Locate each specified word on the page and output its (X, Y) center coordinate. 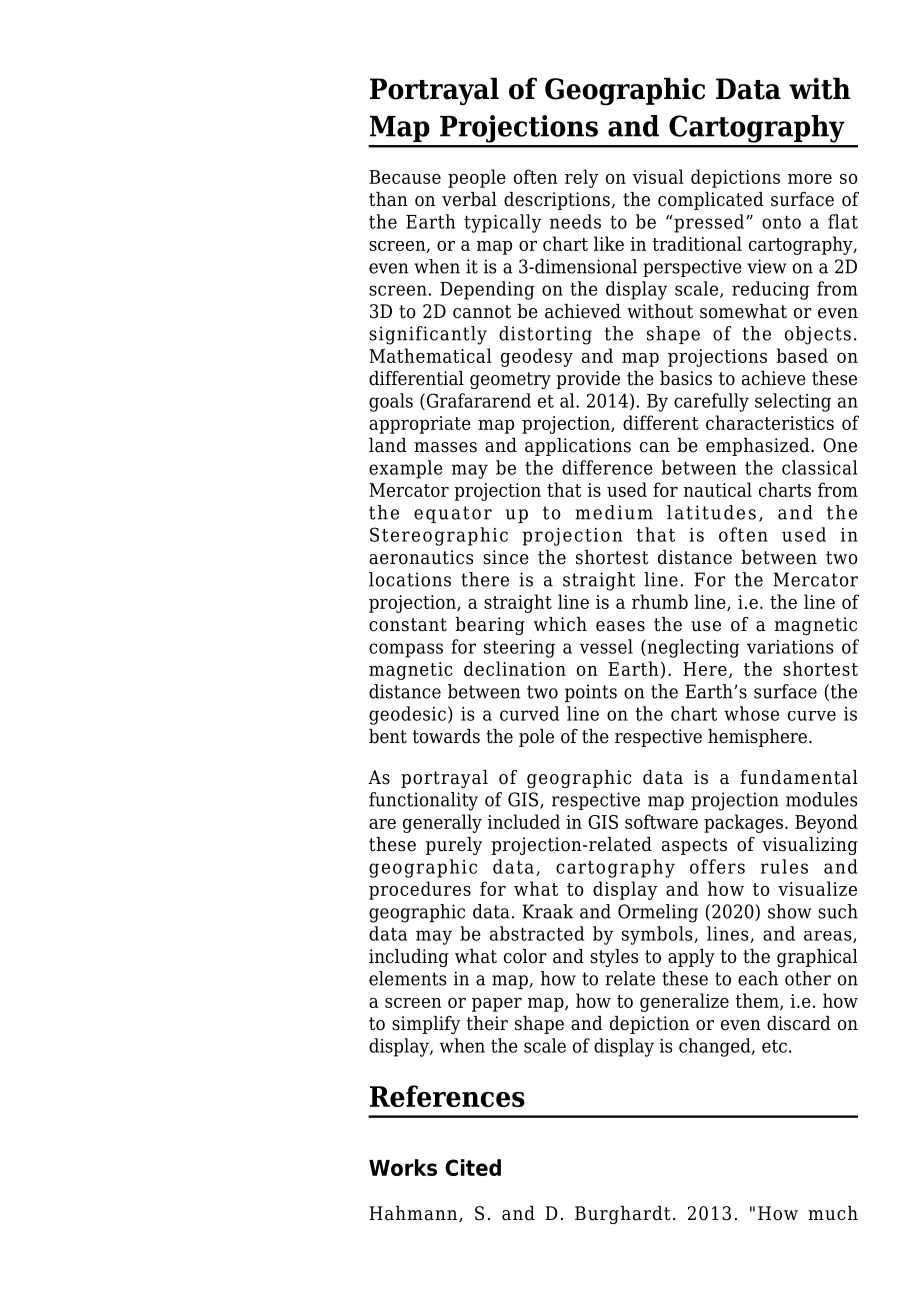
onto (781, 222)
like (609, 243)
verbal (469, 199)
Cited (473, 1167)
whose (751, 713)
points (591, 693)
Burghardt (623, 1215)
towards (446, 736)
